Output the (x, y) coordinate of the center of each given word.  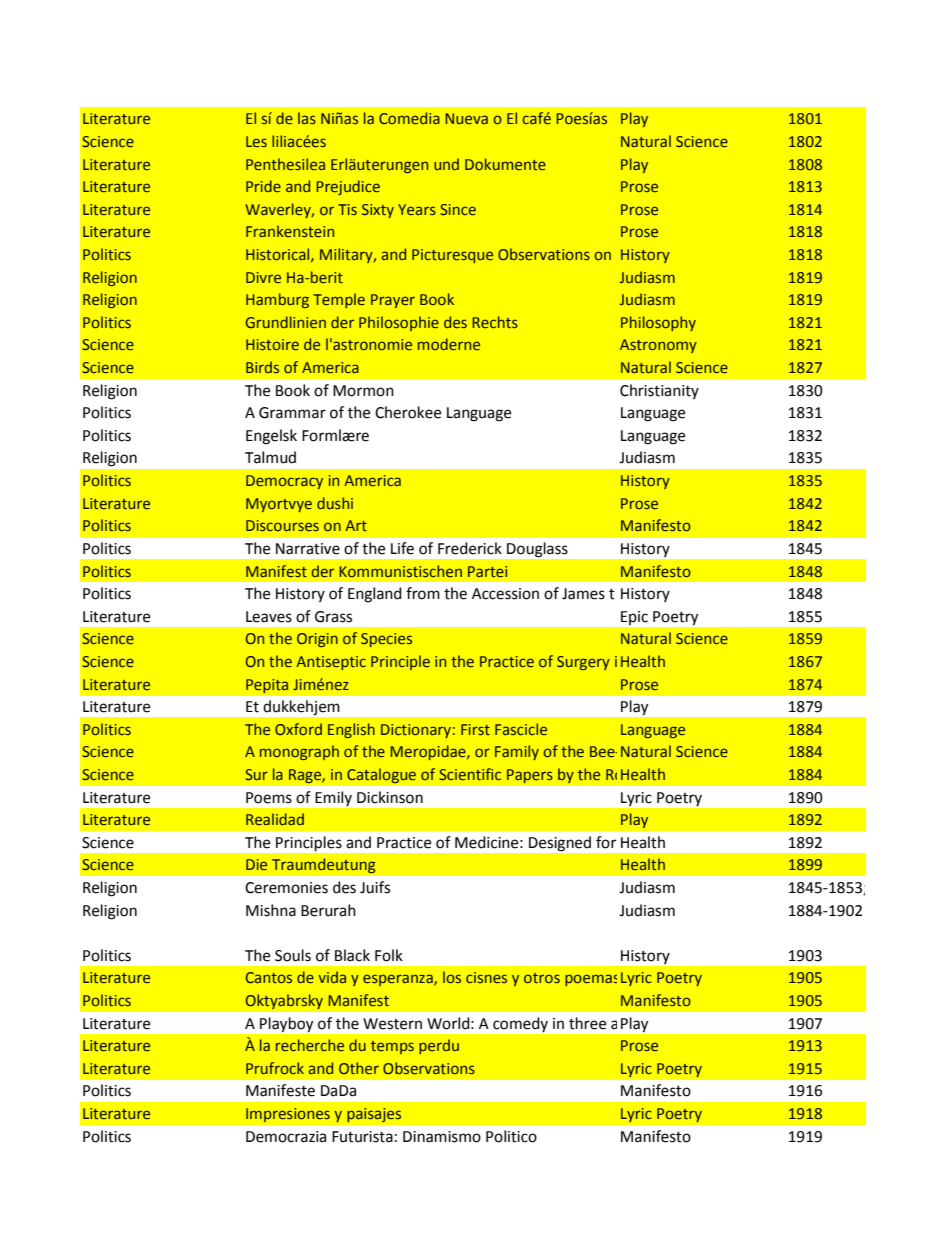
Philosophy (658, 323)
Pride (263, 186)
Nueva (466, 118)
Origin (317, 640)
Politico (511, 1136)
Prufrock (275, 1068)
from (423, 593)
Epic (634, 618)
